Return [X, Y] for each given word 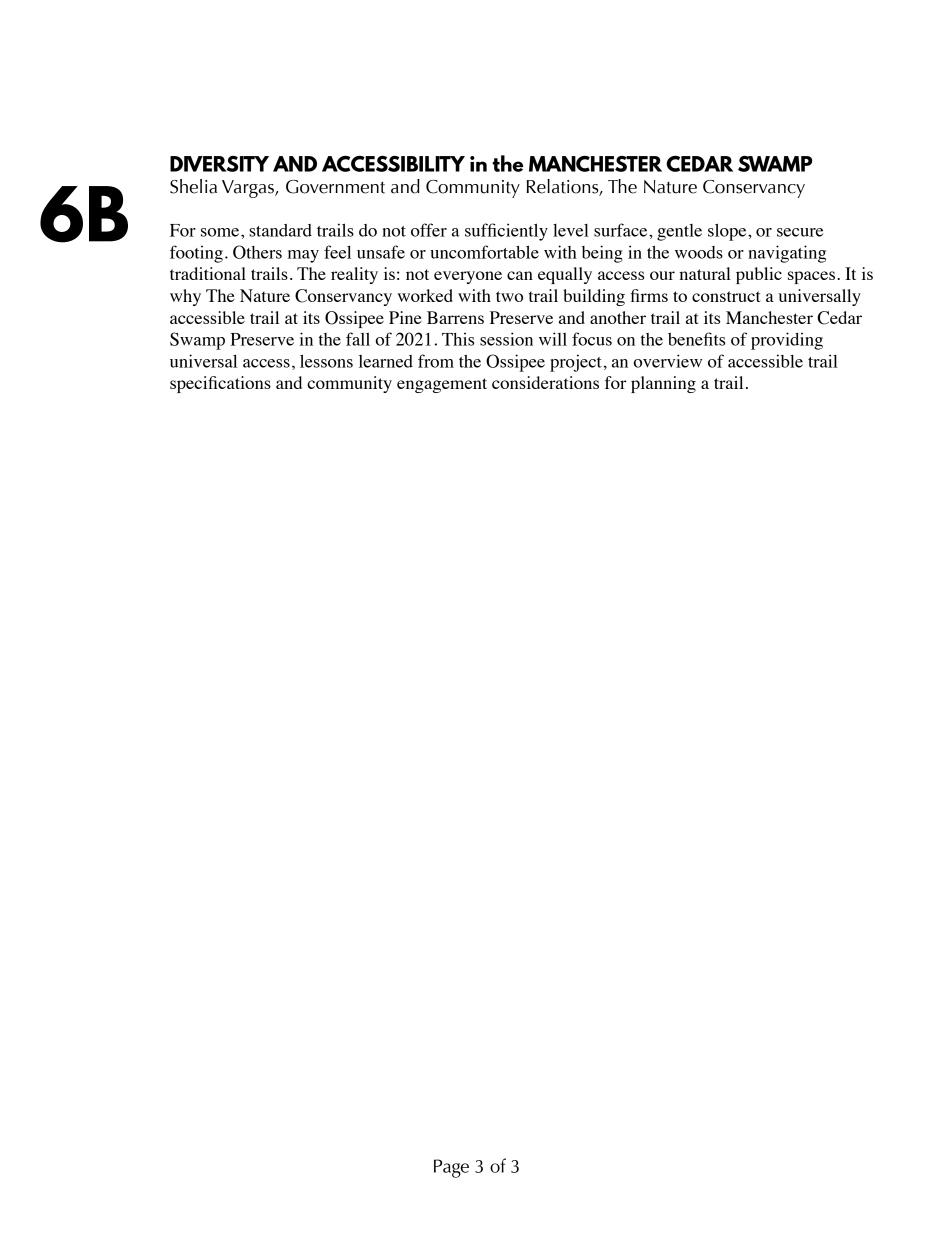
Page [451, 1168]
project [576, 363]
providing [787, 341]
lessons [326, 361]
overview [667, 361]
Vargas [249, 189]
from [436, 361]
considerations [545, 382]
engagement [442, 385]
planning [663, 384]
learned [386, 361]
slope [728, 232]
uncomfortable [484, 252]
